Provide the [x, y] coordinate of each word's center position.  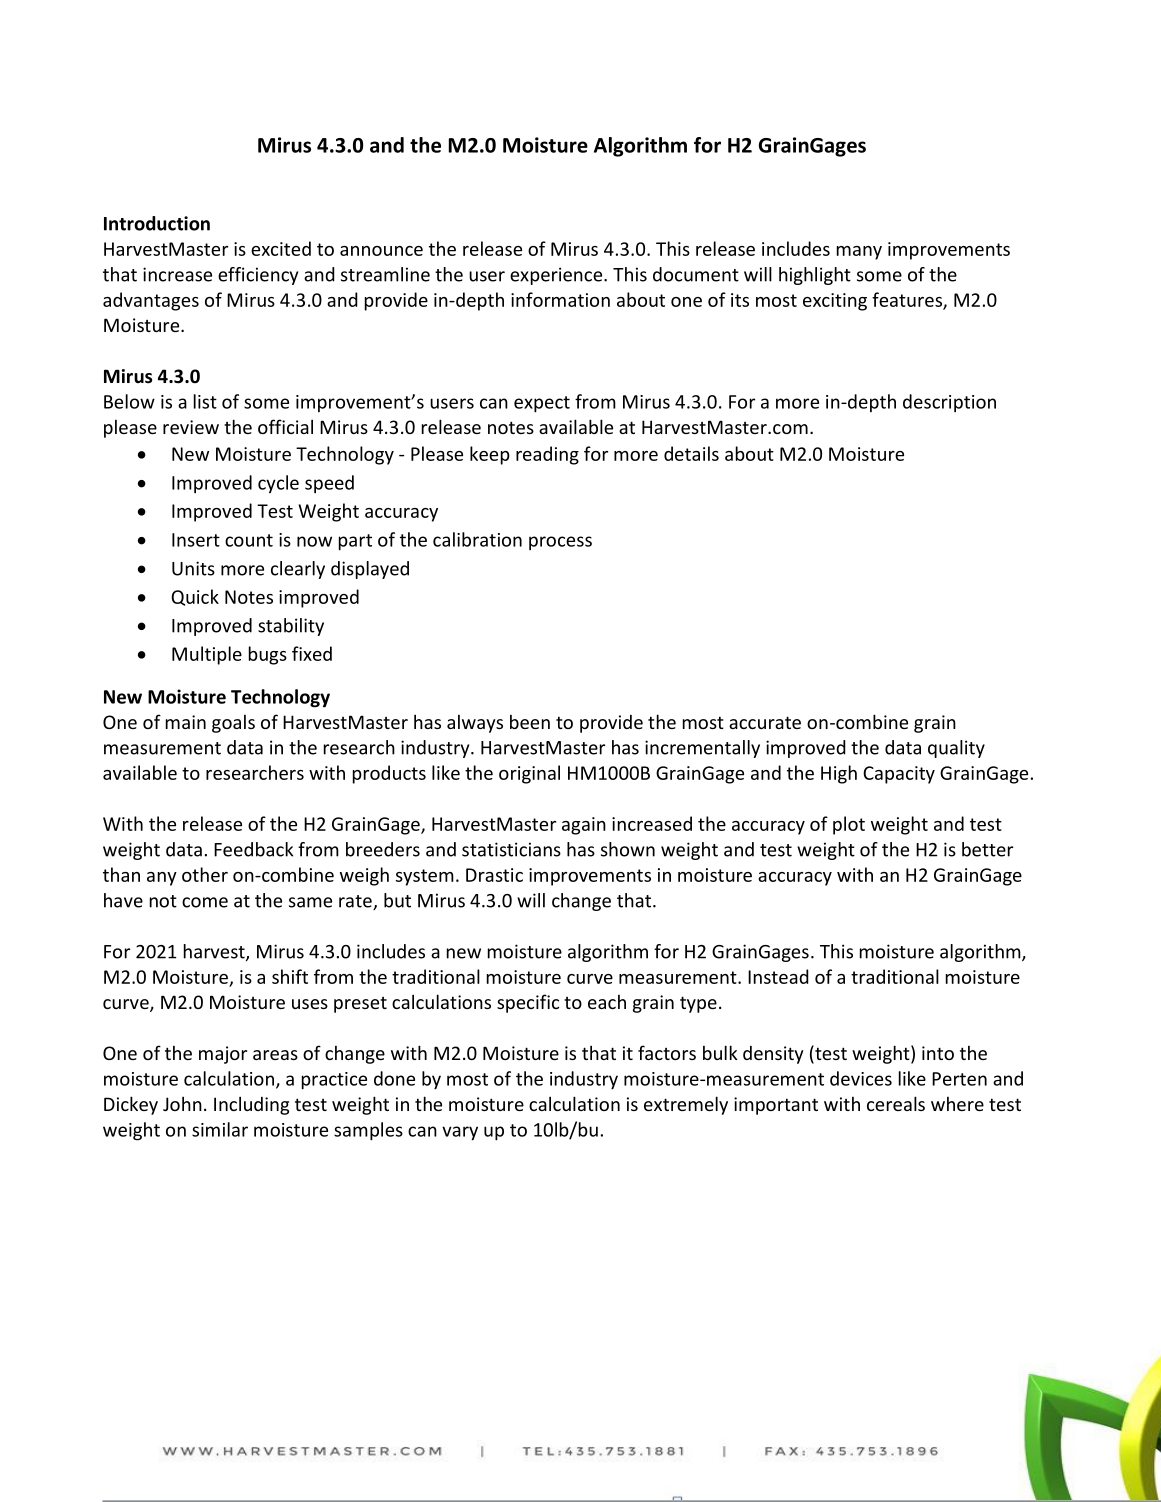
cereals [896, 1103]
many [859, 253]
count [249, 540]
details [691, 453]
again [584, 826]
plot [849, 825]
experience [557, 276]
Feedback [253, 849]
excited [281, 248]
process [560, 543]
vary [460, 1133]
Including [251, 1105]
